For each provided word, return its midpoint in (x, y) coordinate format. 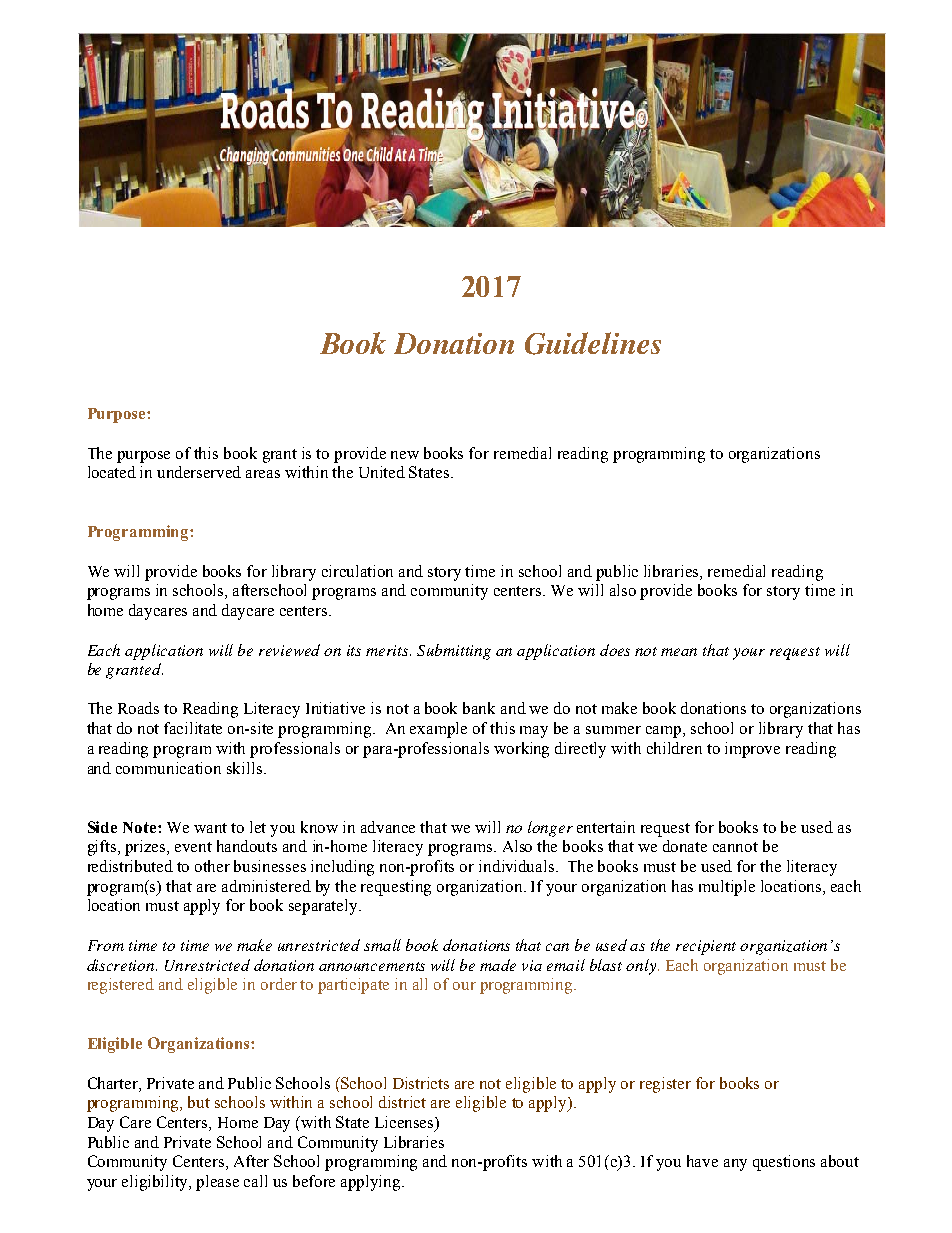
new (405, 455)
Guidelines (593, 343)
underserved (199, 472)
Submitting (454, 652)
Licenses (405, 1123)
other (212, 866)
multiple (727, 888)
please (217, 1183)
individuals (518, 866)
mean (679, 652)
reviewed (289, 650)
